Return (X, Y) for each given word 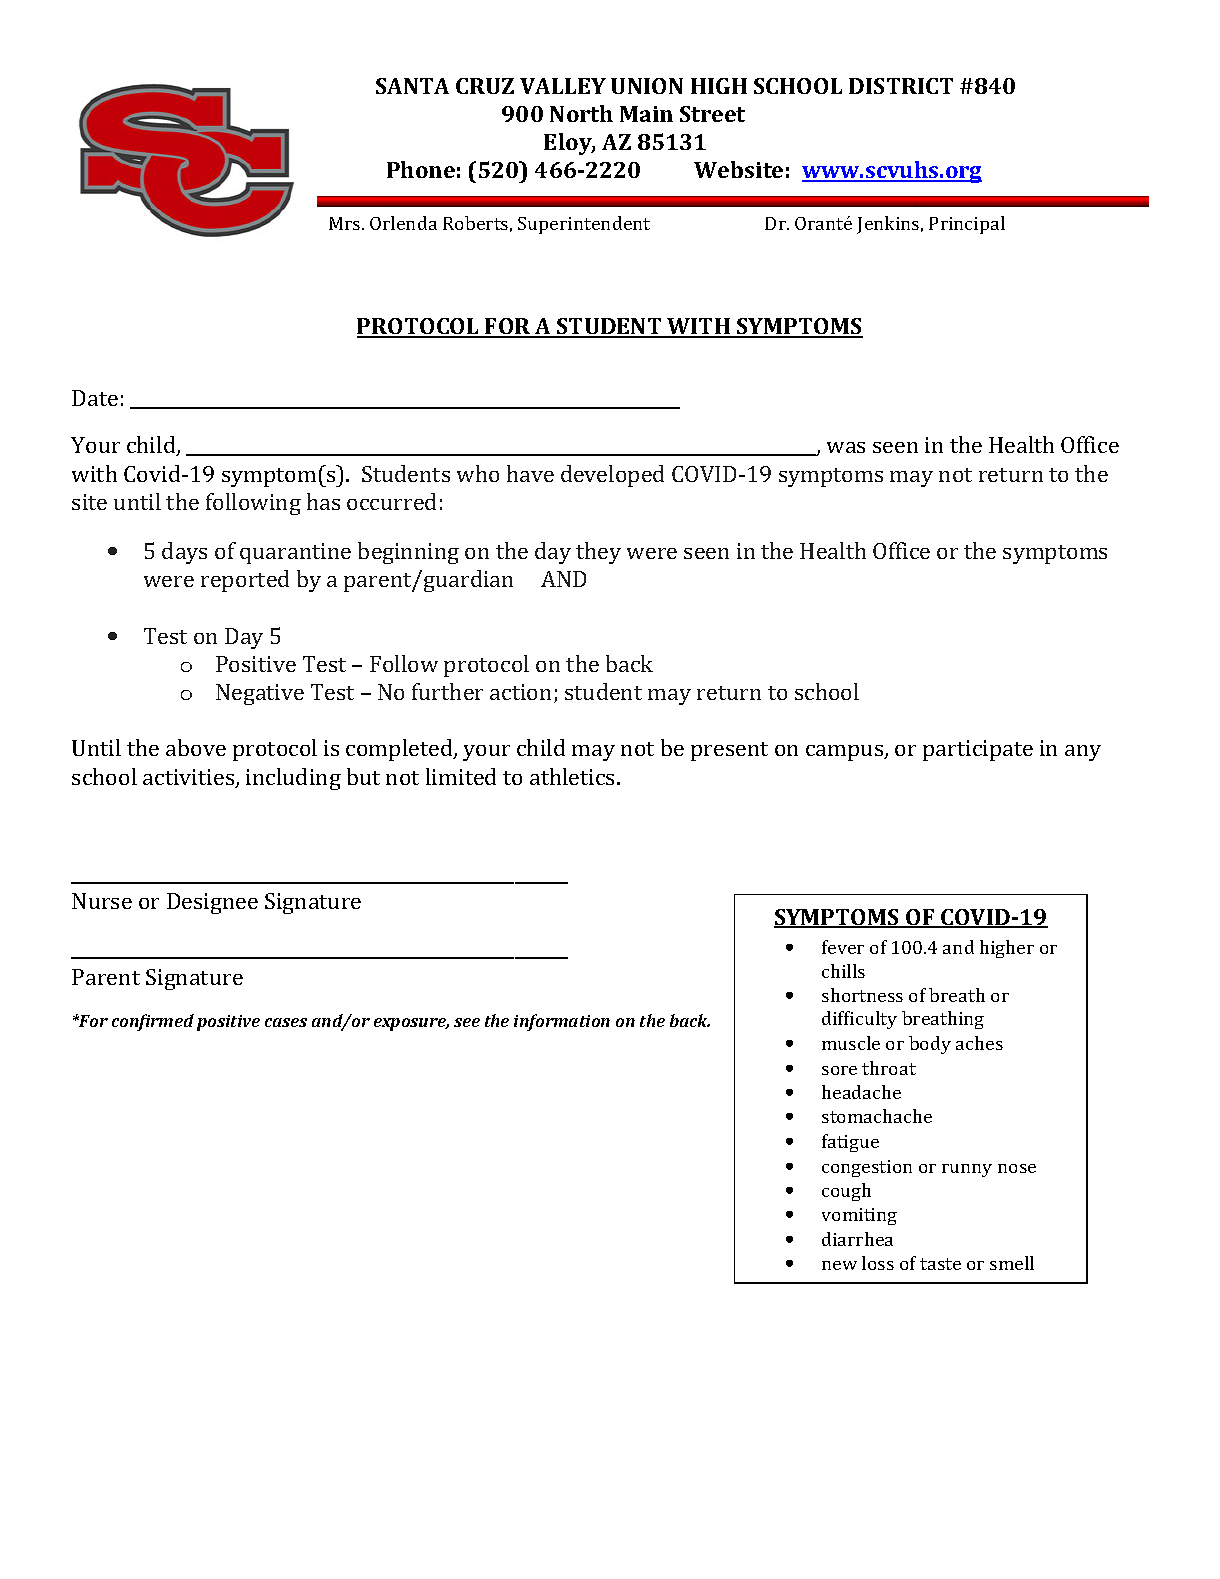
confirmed (153, 1022)
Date (95, 398)
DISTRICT (901, 86)
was (846, 447)
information (562, 1022)
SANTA (412, 86)
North (581, 113)
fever (843, 947)
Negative (260, 694)
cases (286, 1022)
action (522, 693)
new (839, 1265)
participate (978, 750)
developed (612, 476)
